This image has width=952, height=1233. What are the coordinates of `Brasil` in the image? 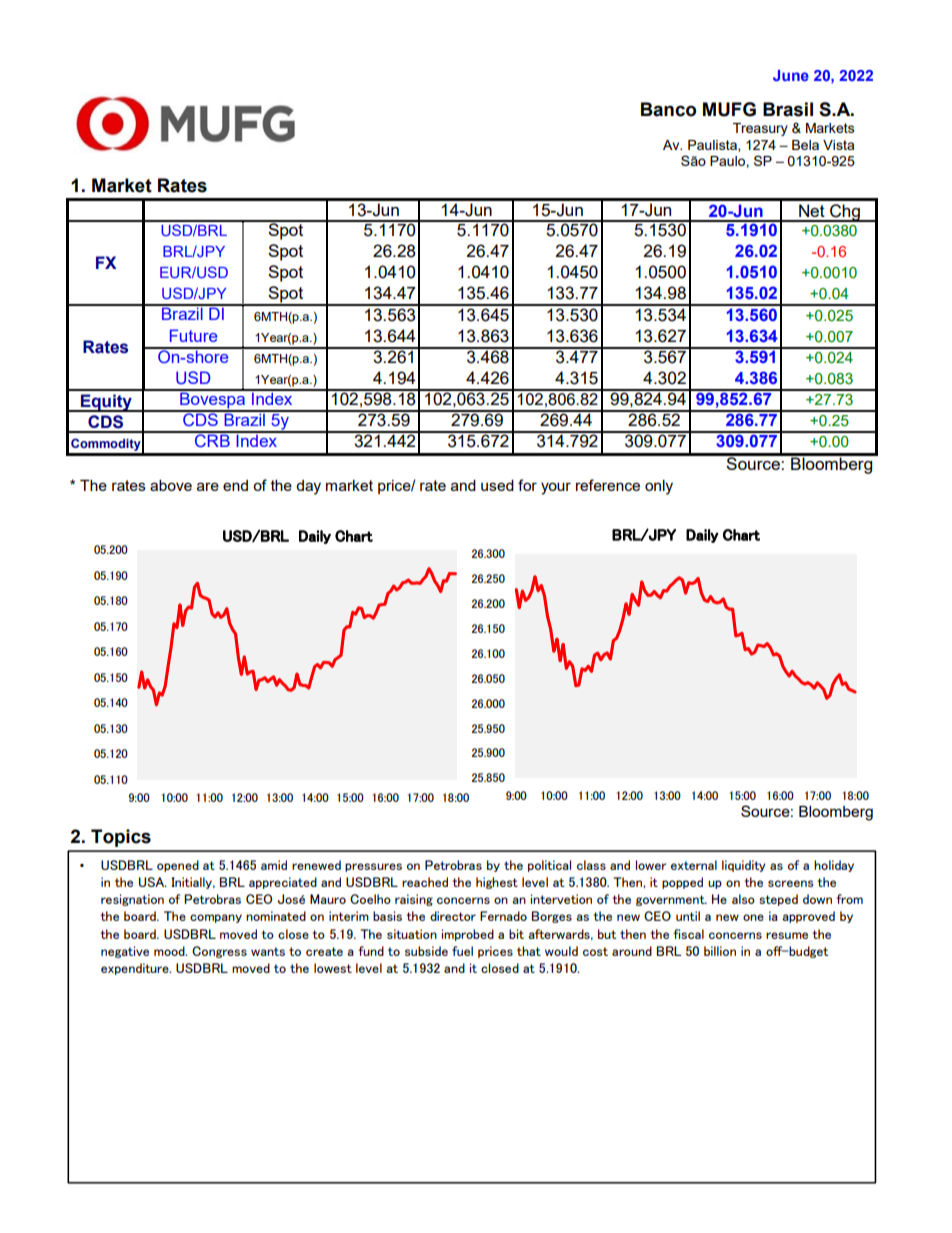 It's located at (788, 109).
